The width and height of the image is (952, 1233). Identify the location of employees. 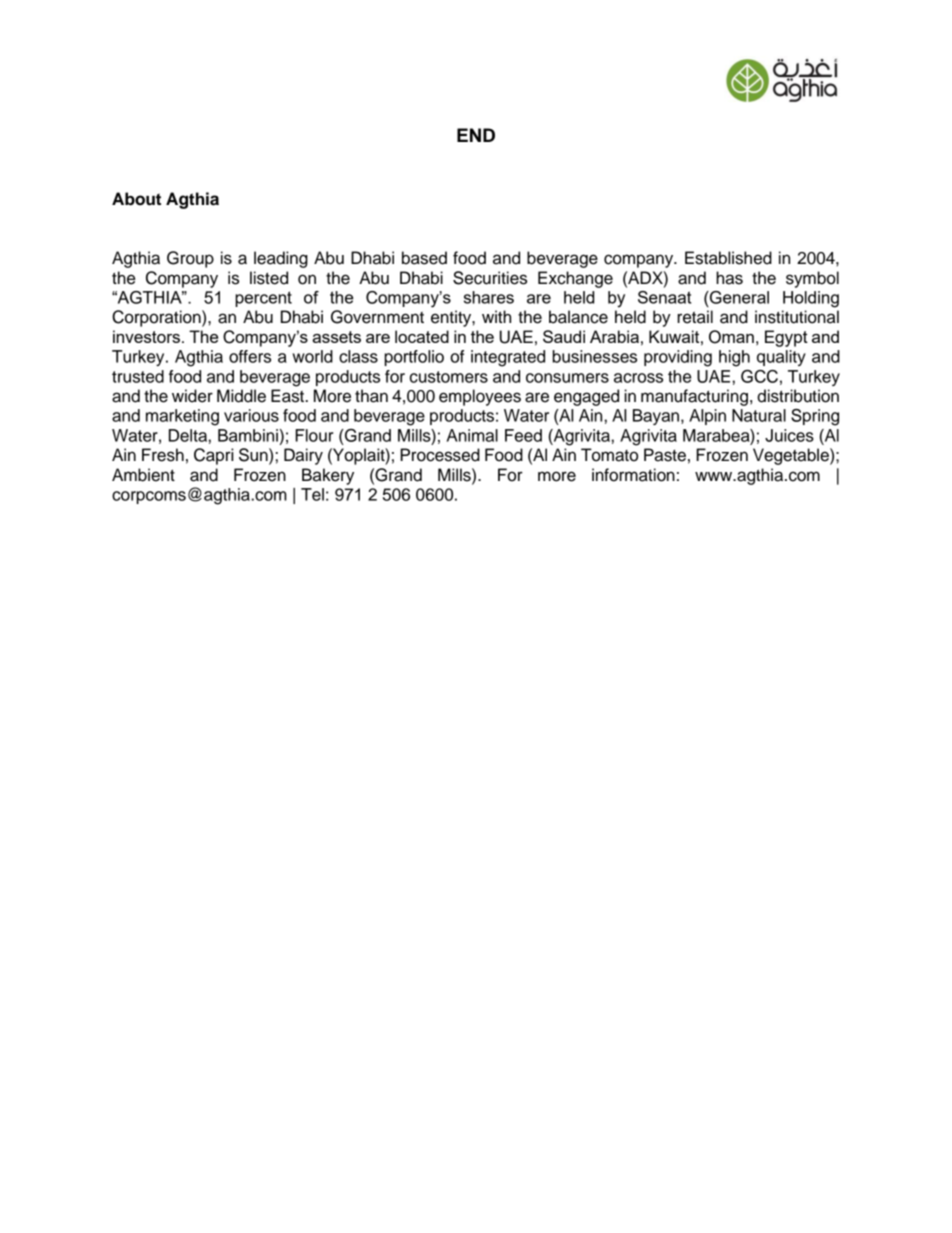
(480, 397).
